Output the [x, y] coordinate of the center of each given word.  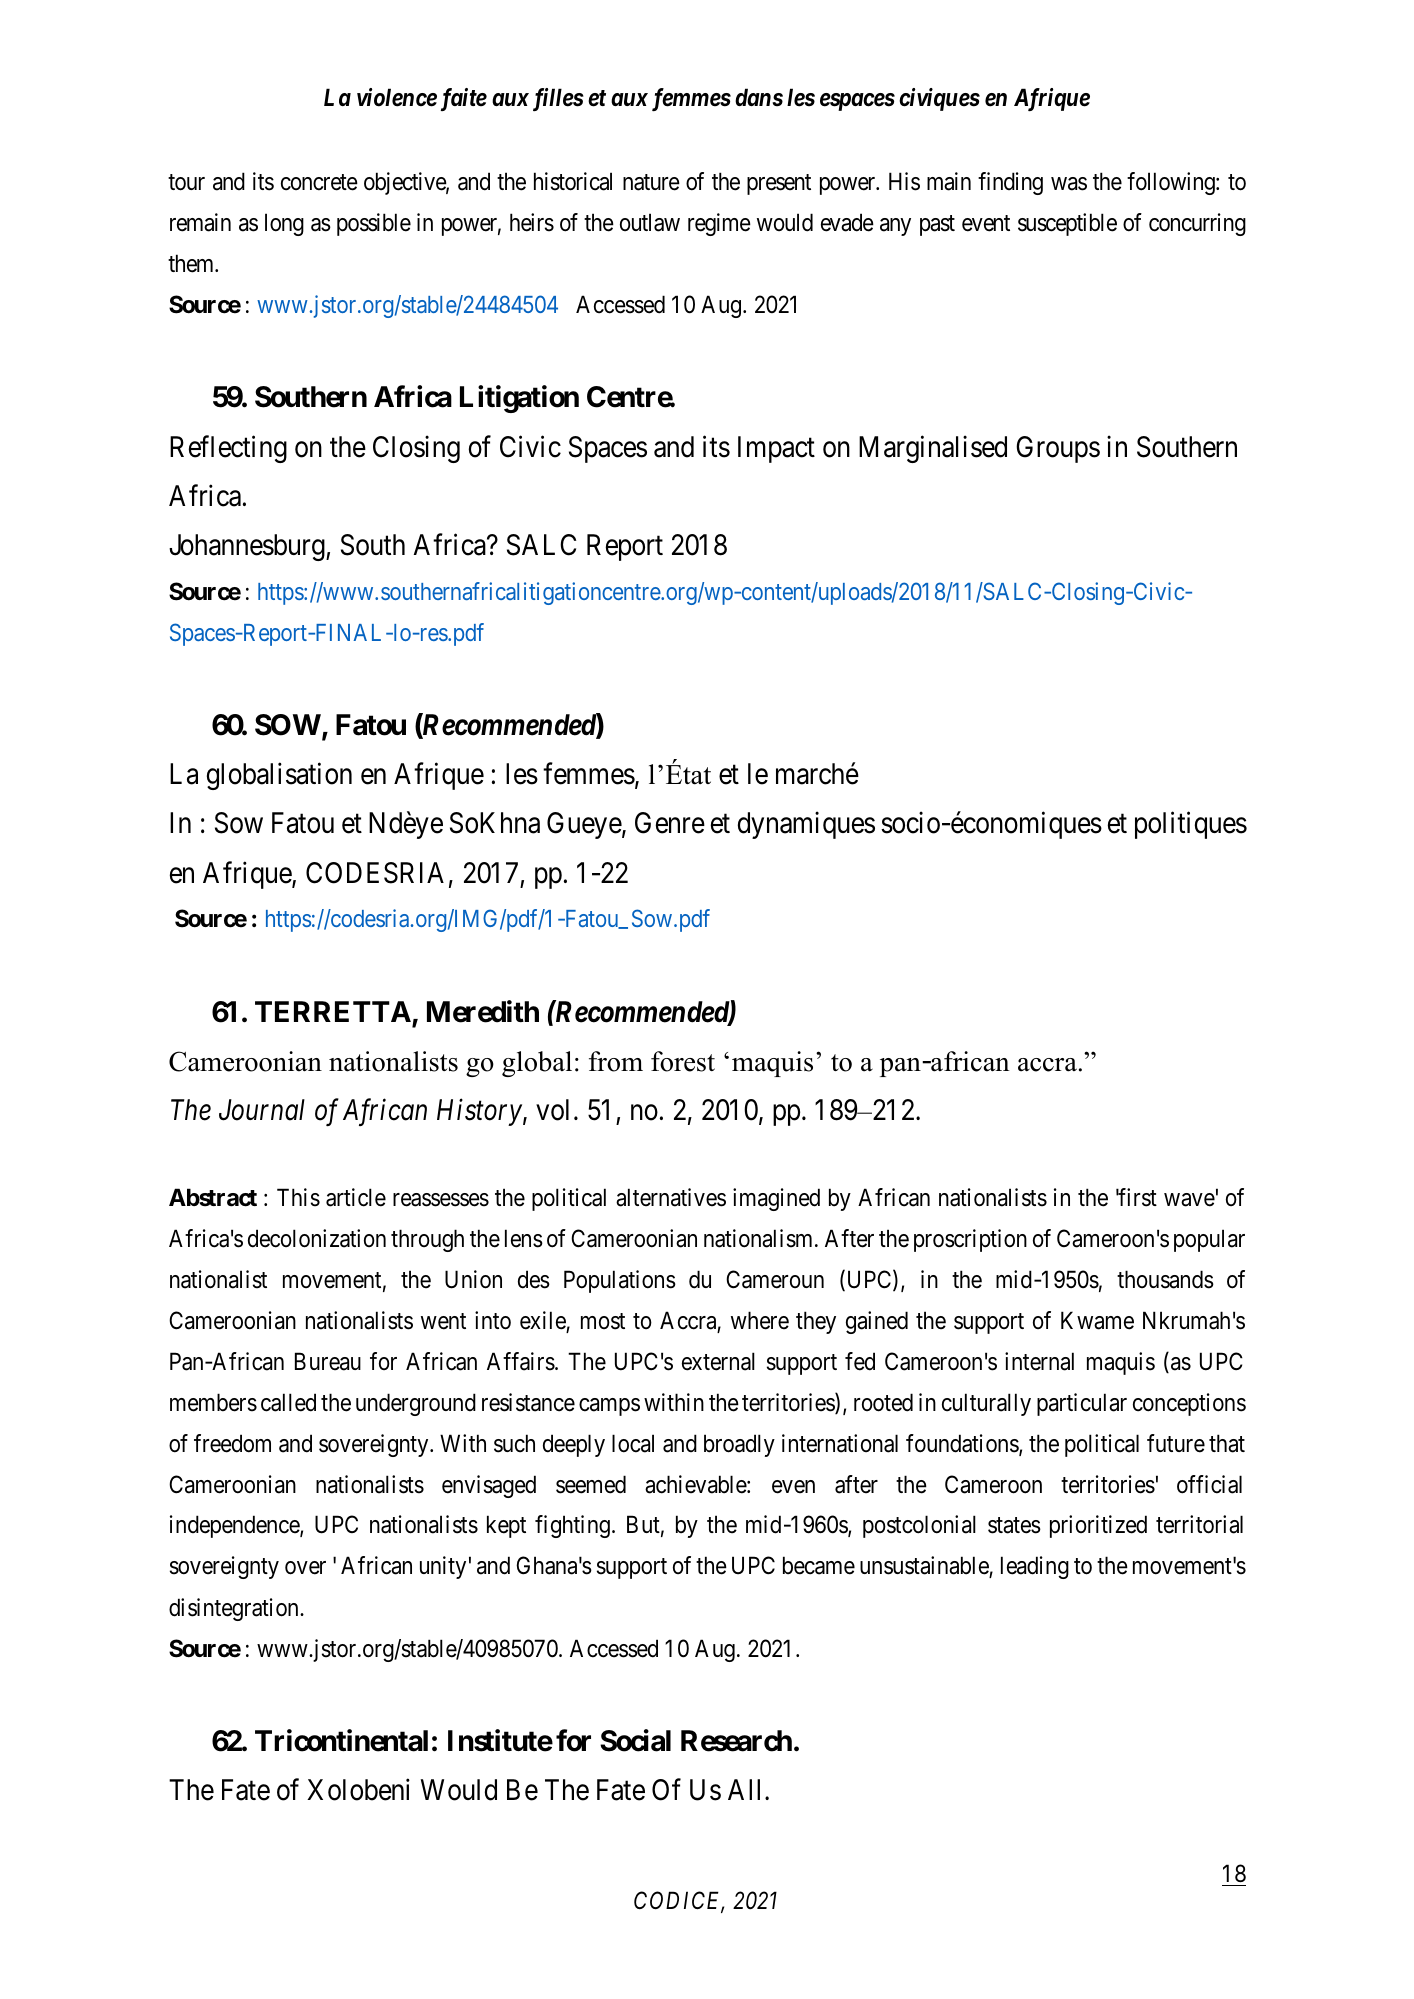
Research [736, 1741]
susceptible [1067, 224]
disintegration [235, 1609]
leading [1035, 1567]
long [284, 224]
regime [719, 224]
